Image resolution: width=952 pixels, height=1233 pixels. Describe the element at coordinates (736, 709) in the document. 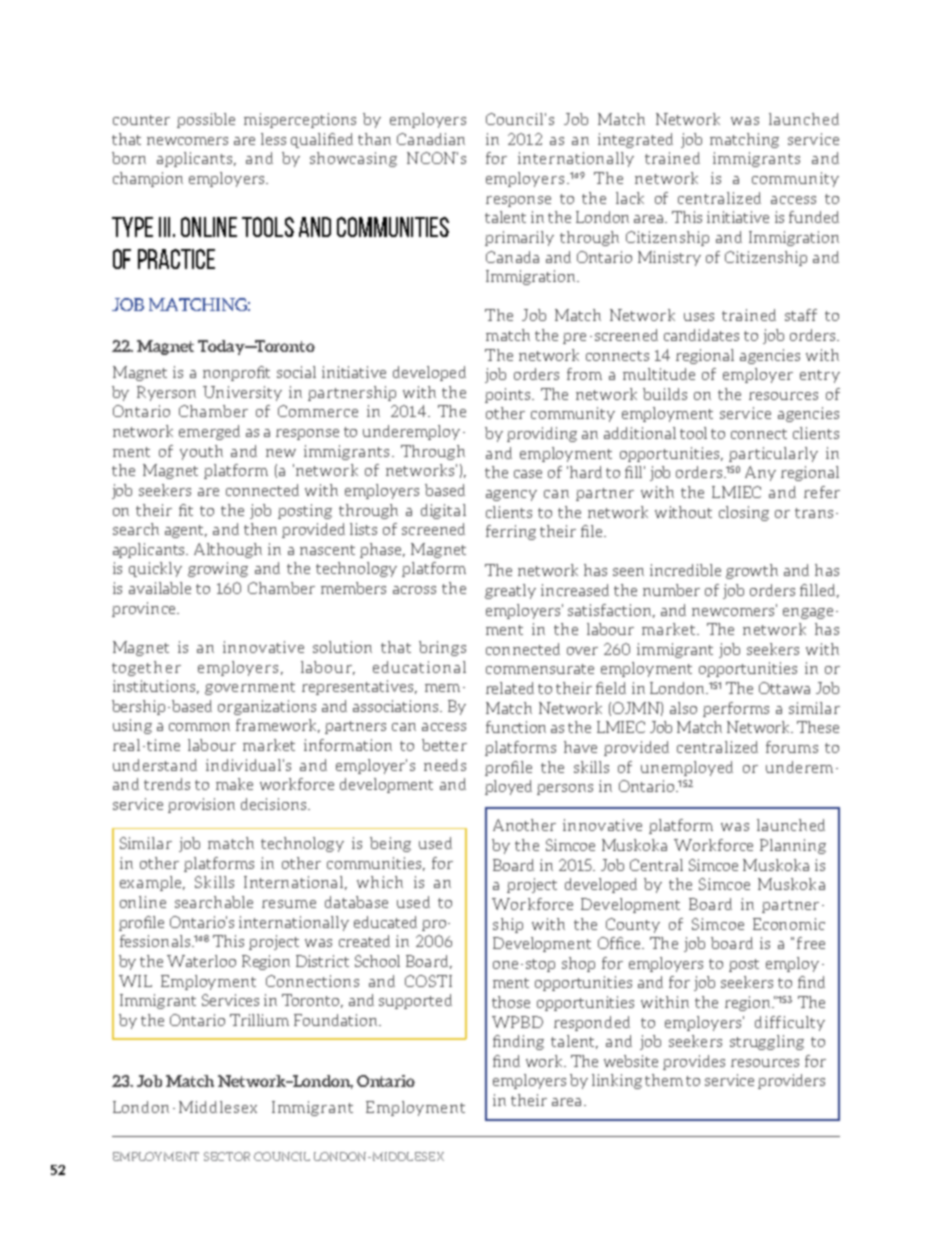

I see `performs` at that location.
